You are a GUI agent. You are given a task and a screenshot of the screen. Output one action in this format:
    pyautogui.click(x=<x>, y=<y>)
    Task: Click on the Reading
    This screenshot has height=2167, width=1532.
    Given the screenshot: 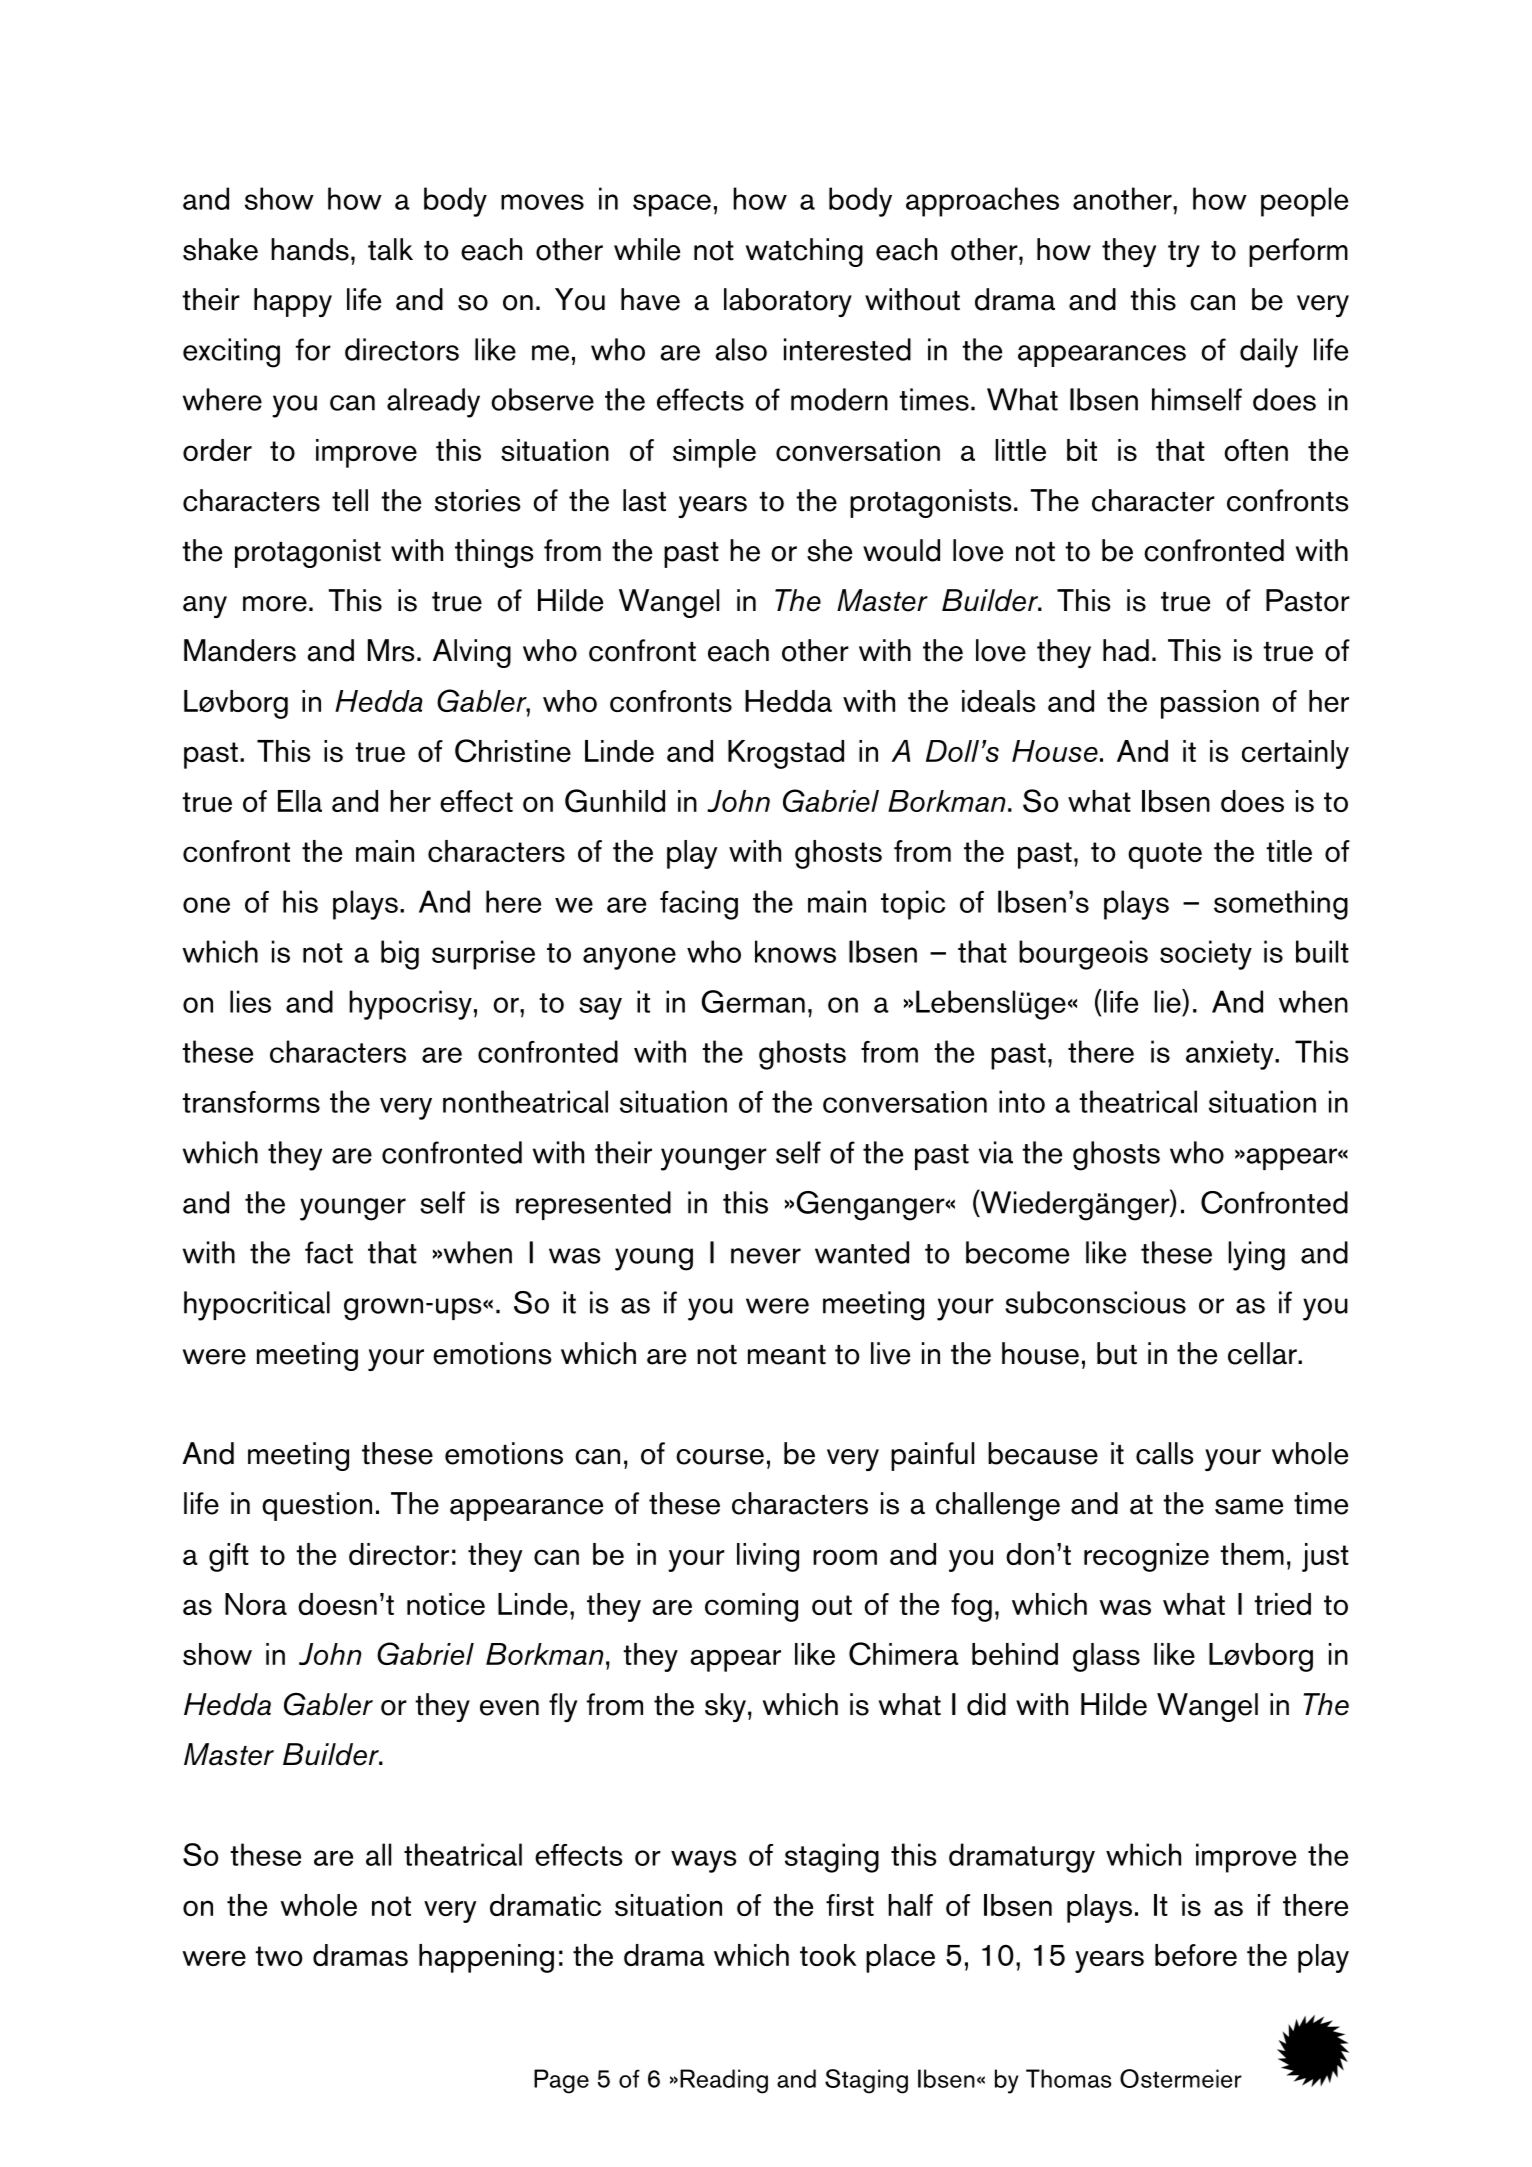 What is the action you would take?
    pyautogui.click(x=724, y=2081)
